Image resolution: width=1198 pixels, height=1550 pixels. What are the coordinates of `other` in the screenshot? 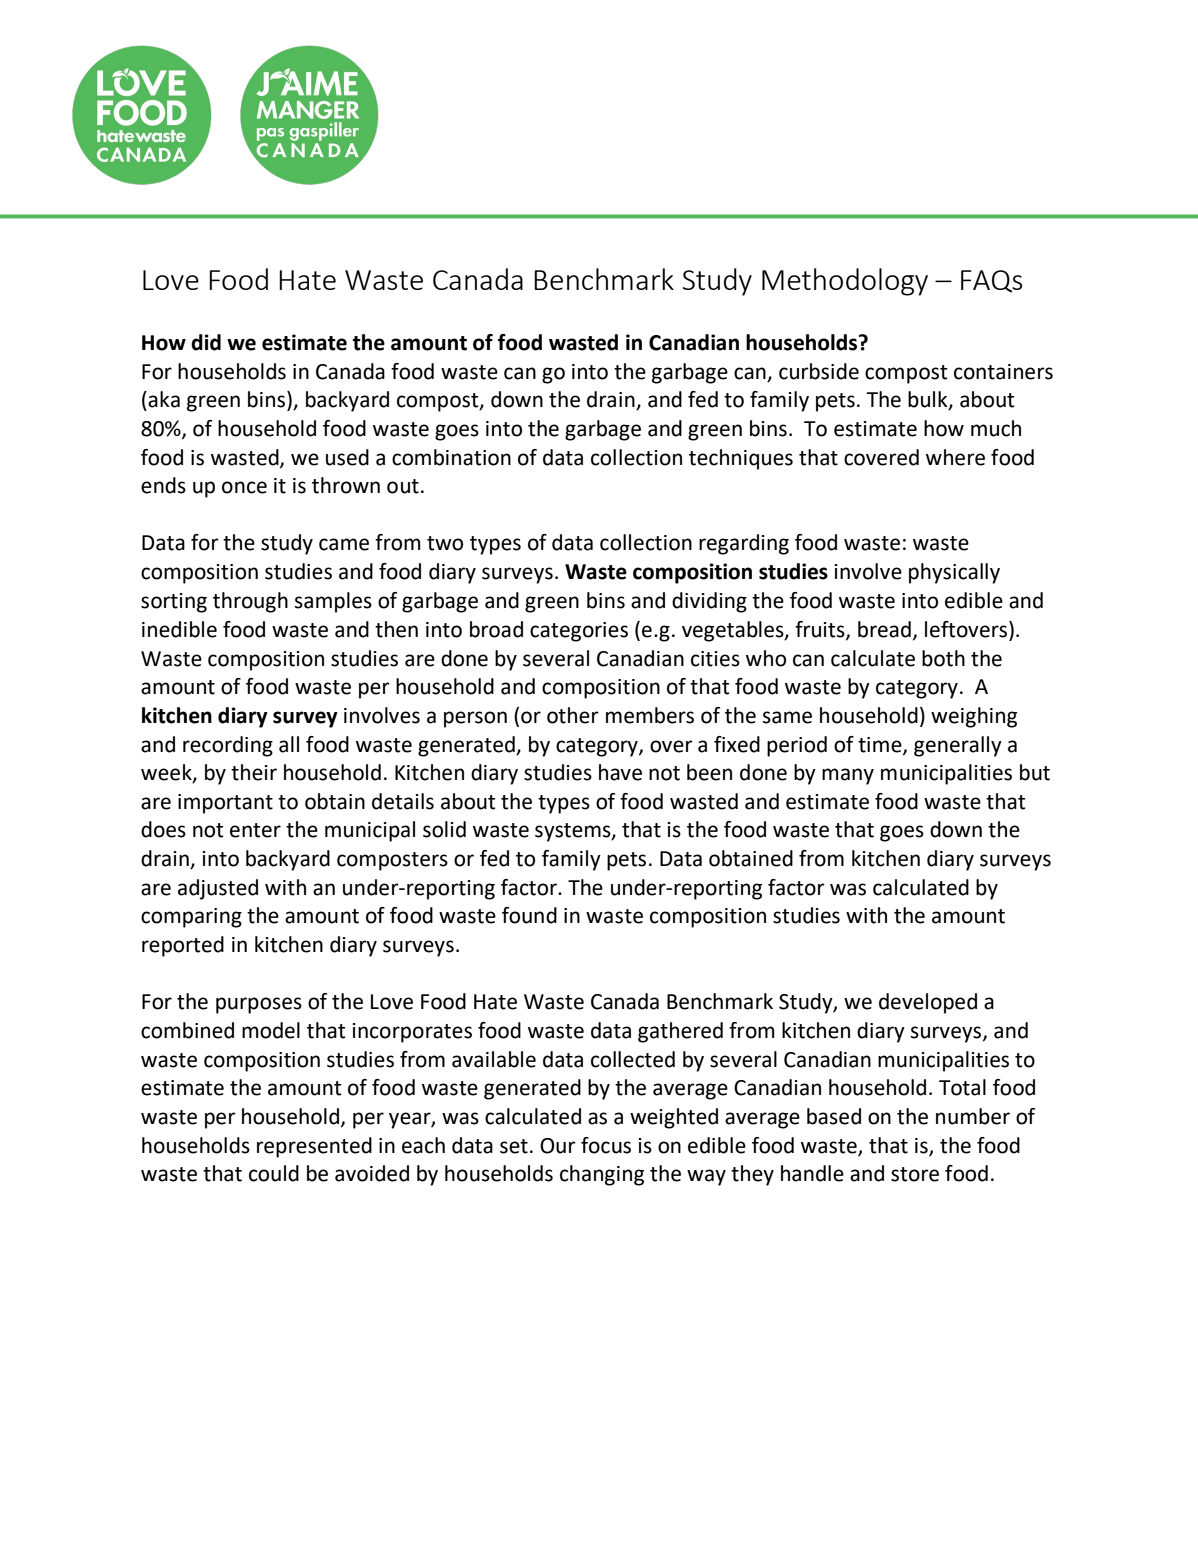 It's located at (573, 715).
